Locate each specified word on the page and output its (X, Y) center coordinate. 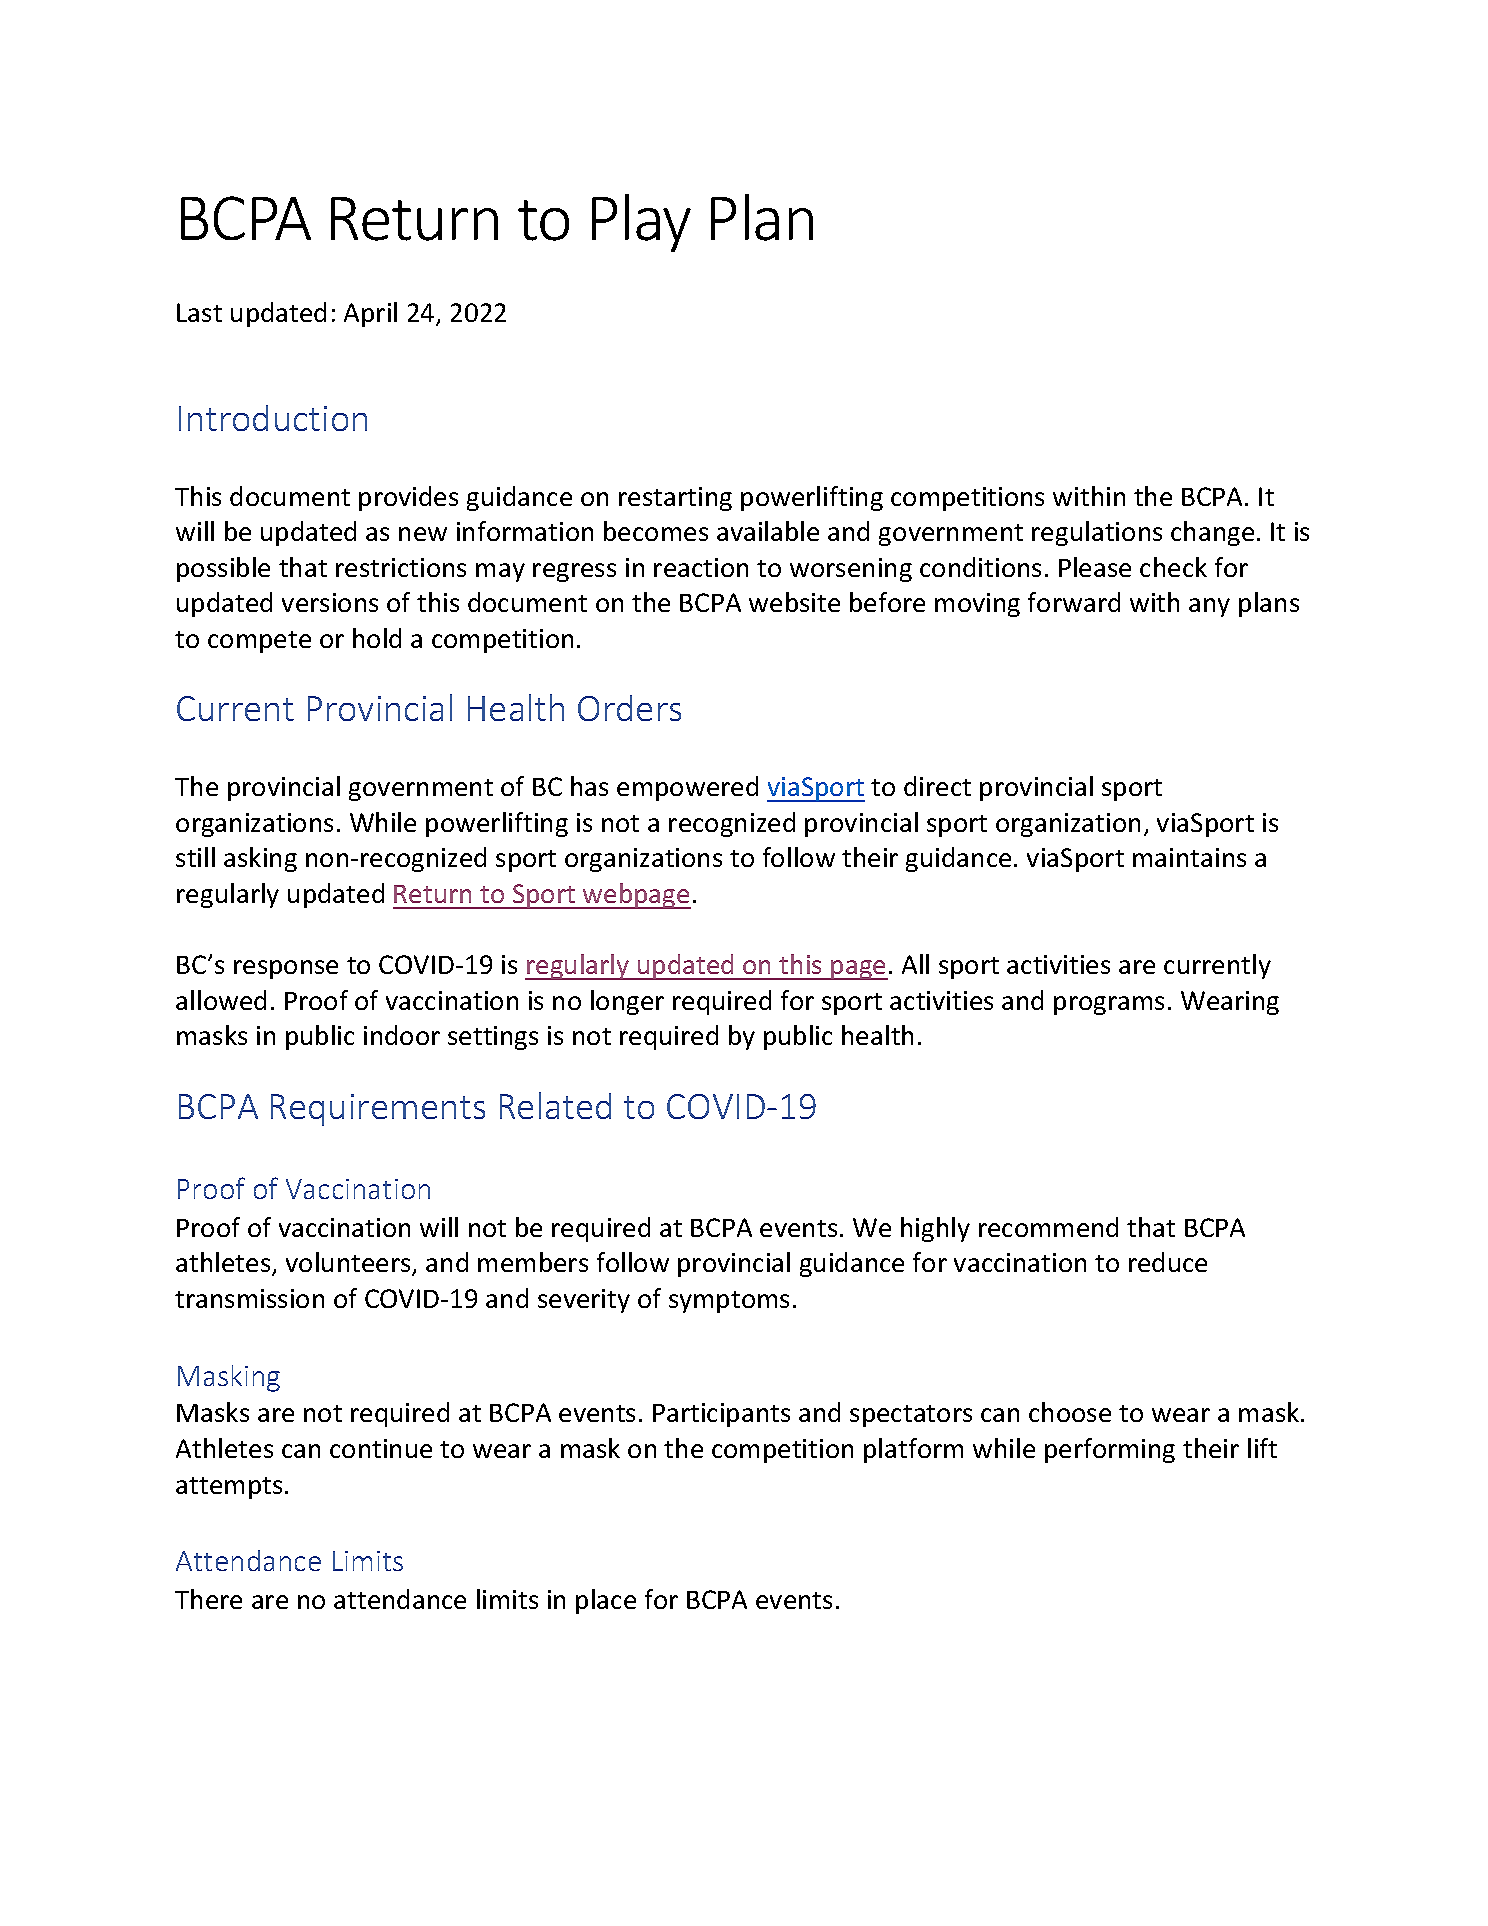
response (286, 969)
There (208, 1599)
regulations (1097, 533)
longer (627, 1002)
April (370, 314)
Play (641, 223)
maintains (1189, 857)
